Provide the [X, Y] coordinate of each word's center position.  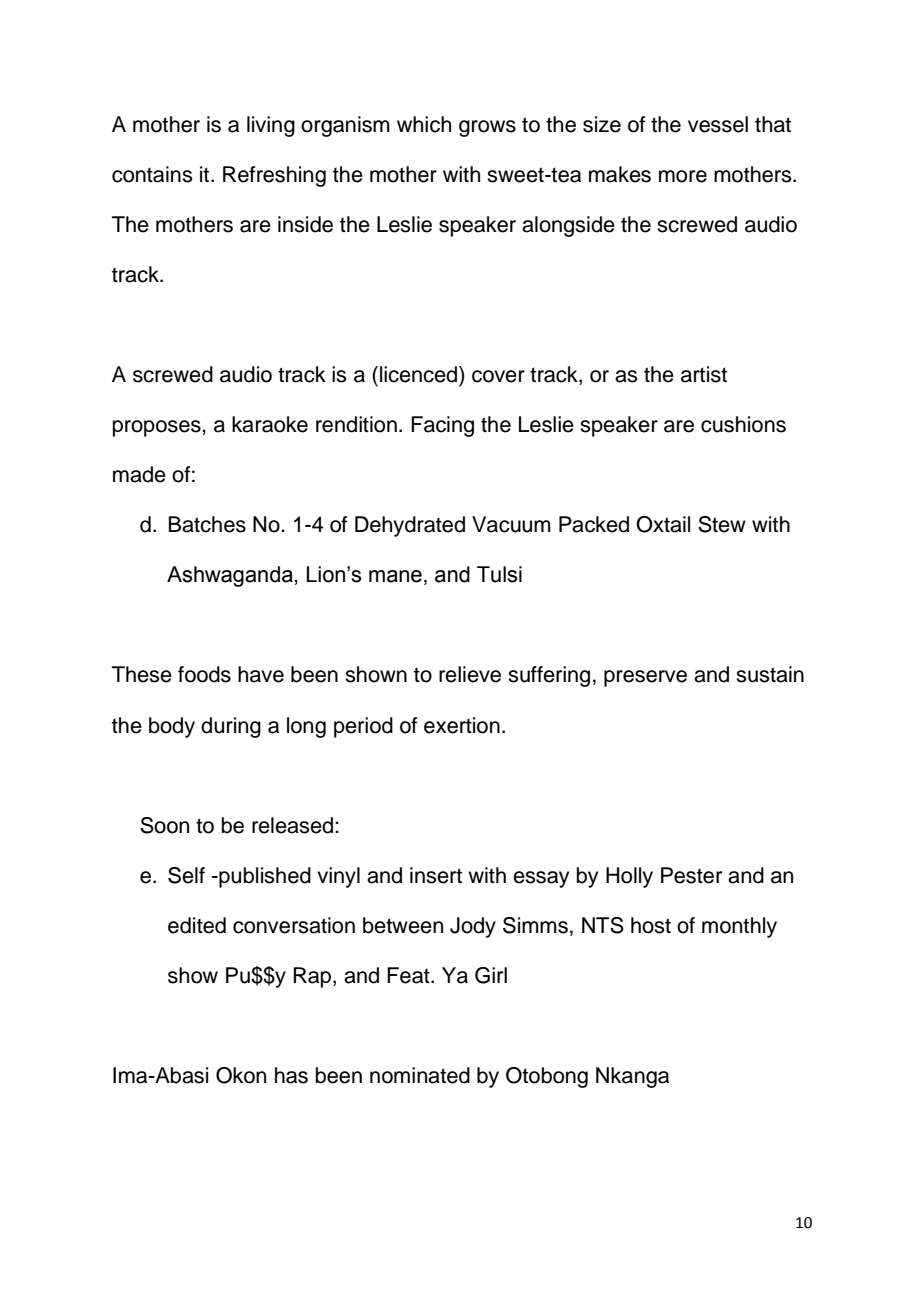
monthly [739, 927]
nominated [420, 1075]
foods [204, 674]
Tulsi [499, 574]
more [683, 176]
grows [487, 128]
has [291, 1075]
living [271, 126]
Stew [722, 524]
